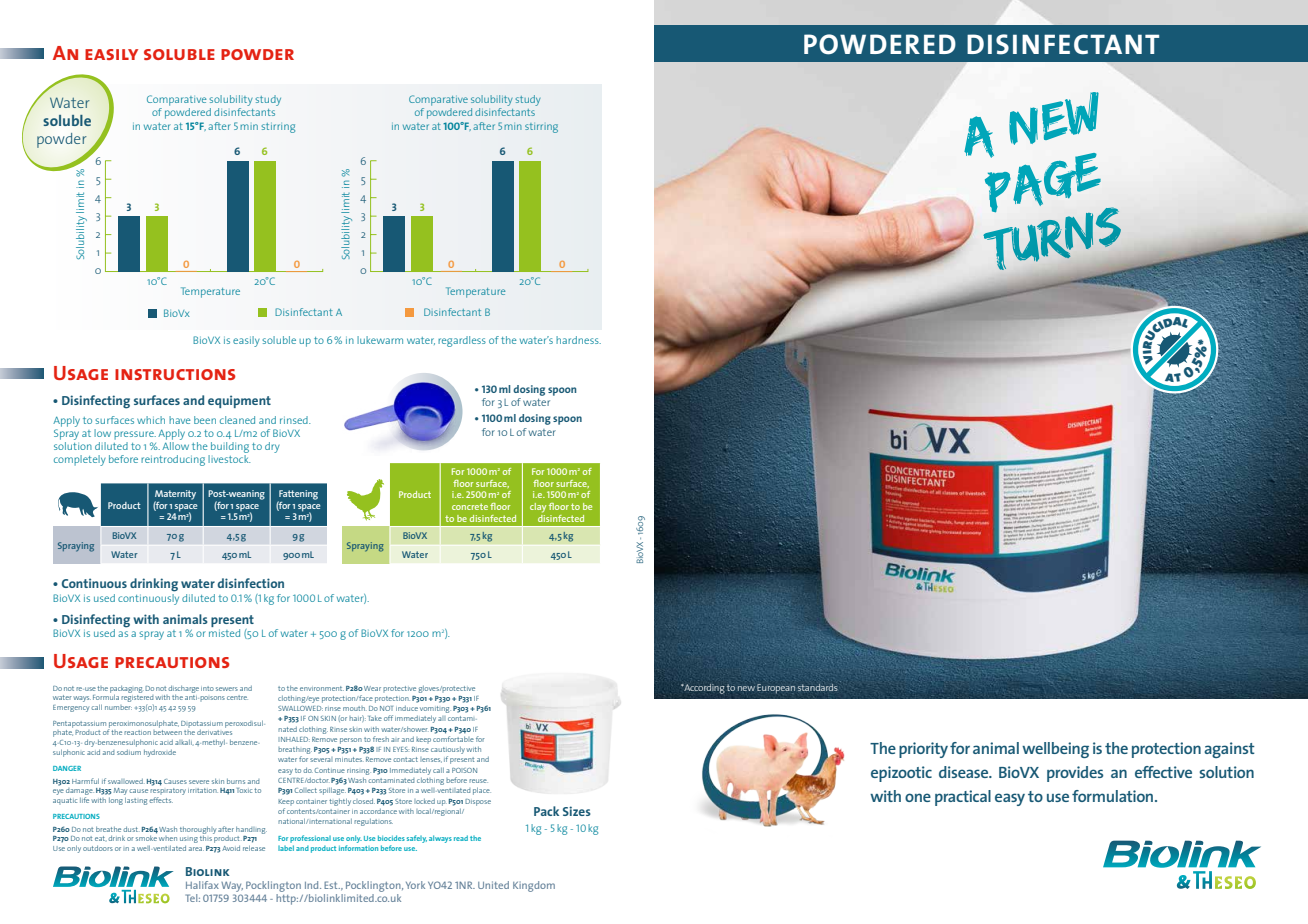  Describe the element at coordinates (462, 341) in the document. I see `regardless` at that location.
